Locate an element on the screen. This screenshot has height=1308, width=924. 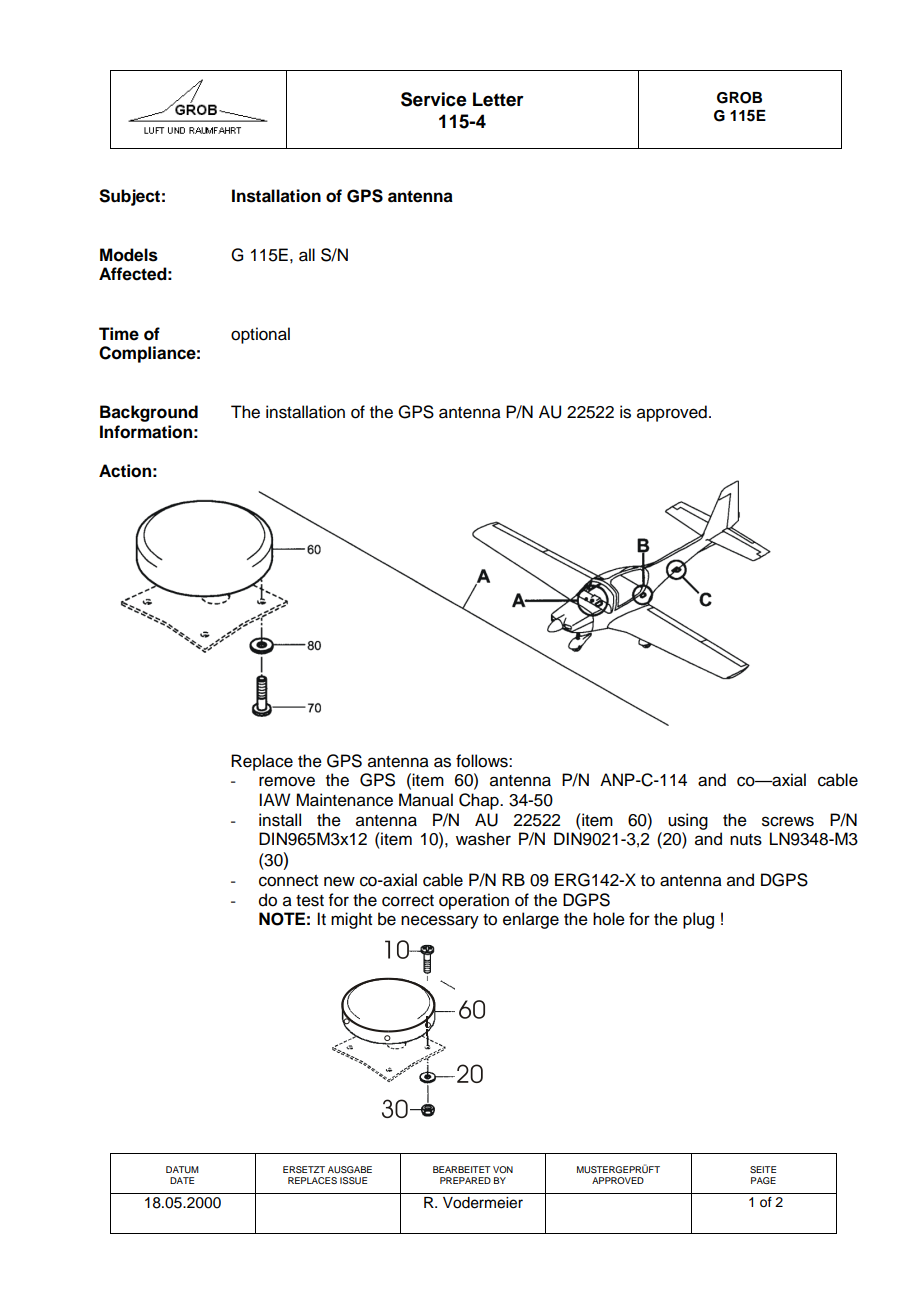
Background is located at coordinates (149, 413).
